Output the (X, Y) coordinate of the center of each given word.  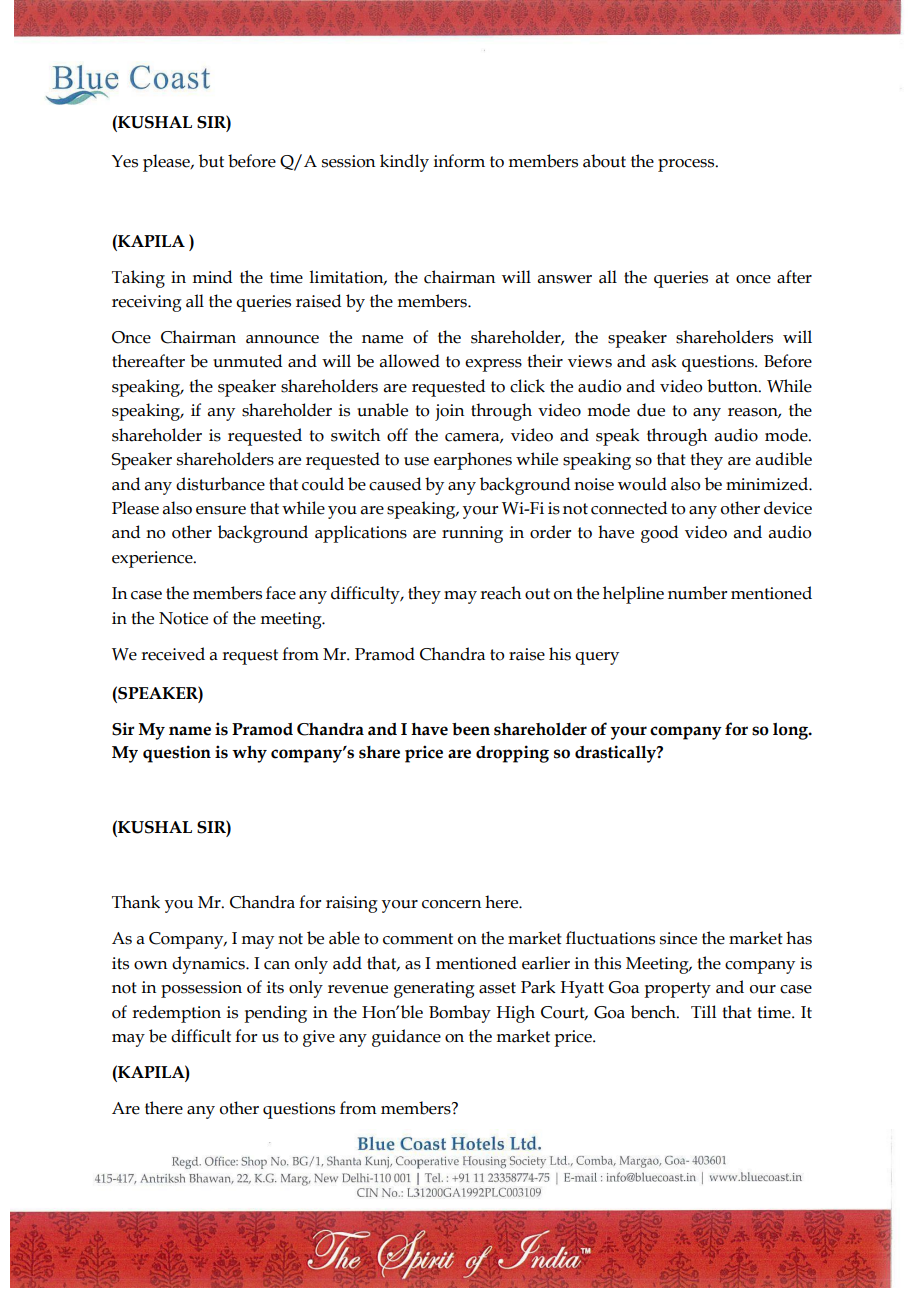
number (697, 593)
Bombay (460, 1014)
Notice (183, 618)
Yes (125, 161)
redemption (176, 1014)
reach (500, 593)
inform (459, 161)
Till (703, 1011)
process (687, 165)
